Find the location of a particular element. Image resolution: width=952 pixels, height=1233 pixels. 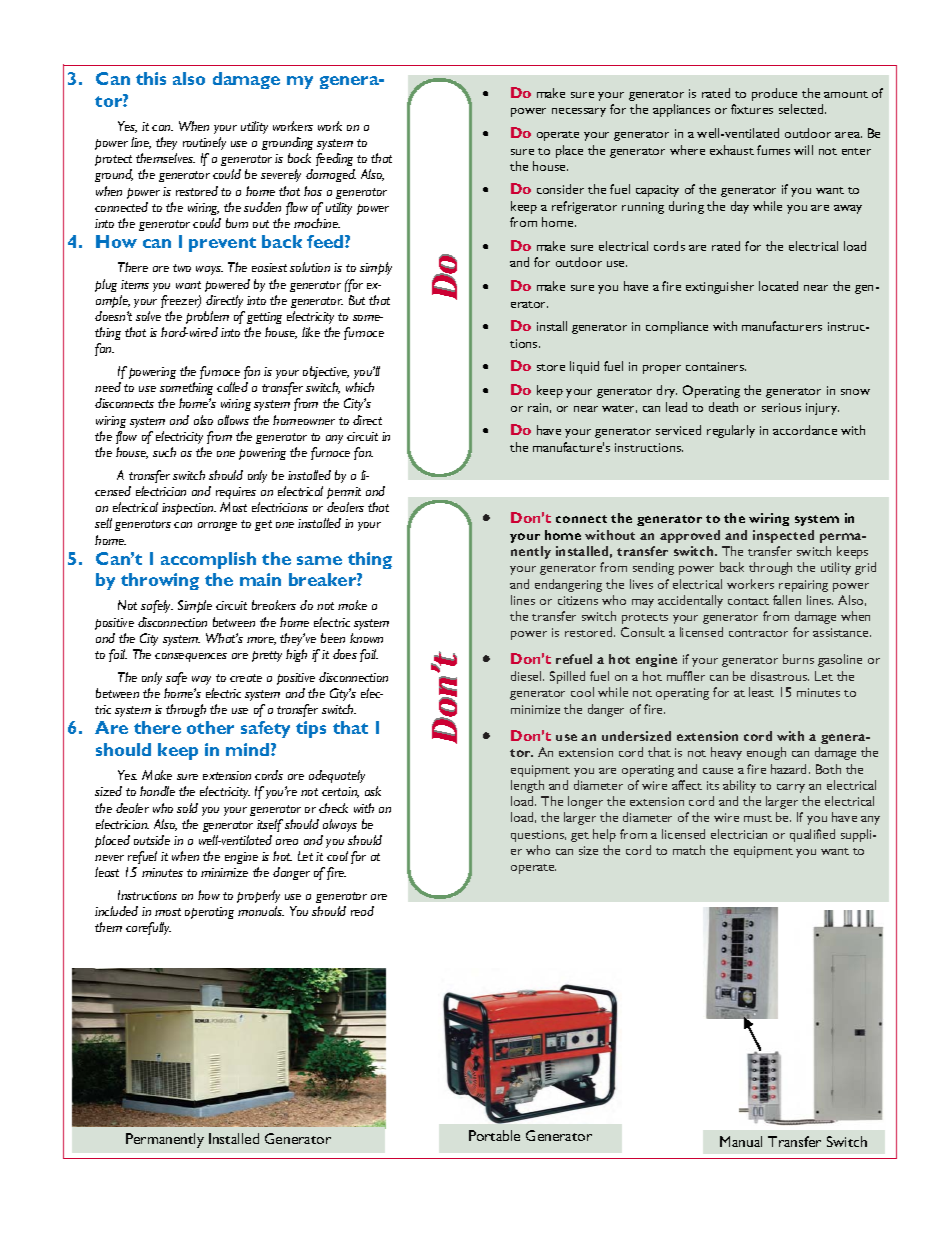

necessary is located at coordinates (579, 112).
